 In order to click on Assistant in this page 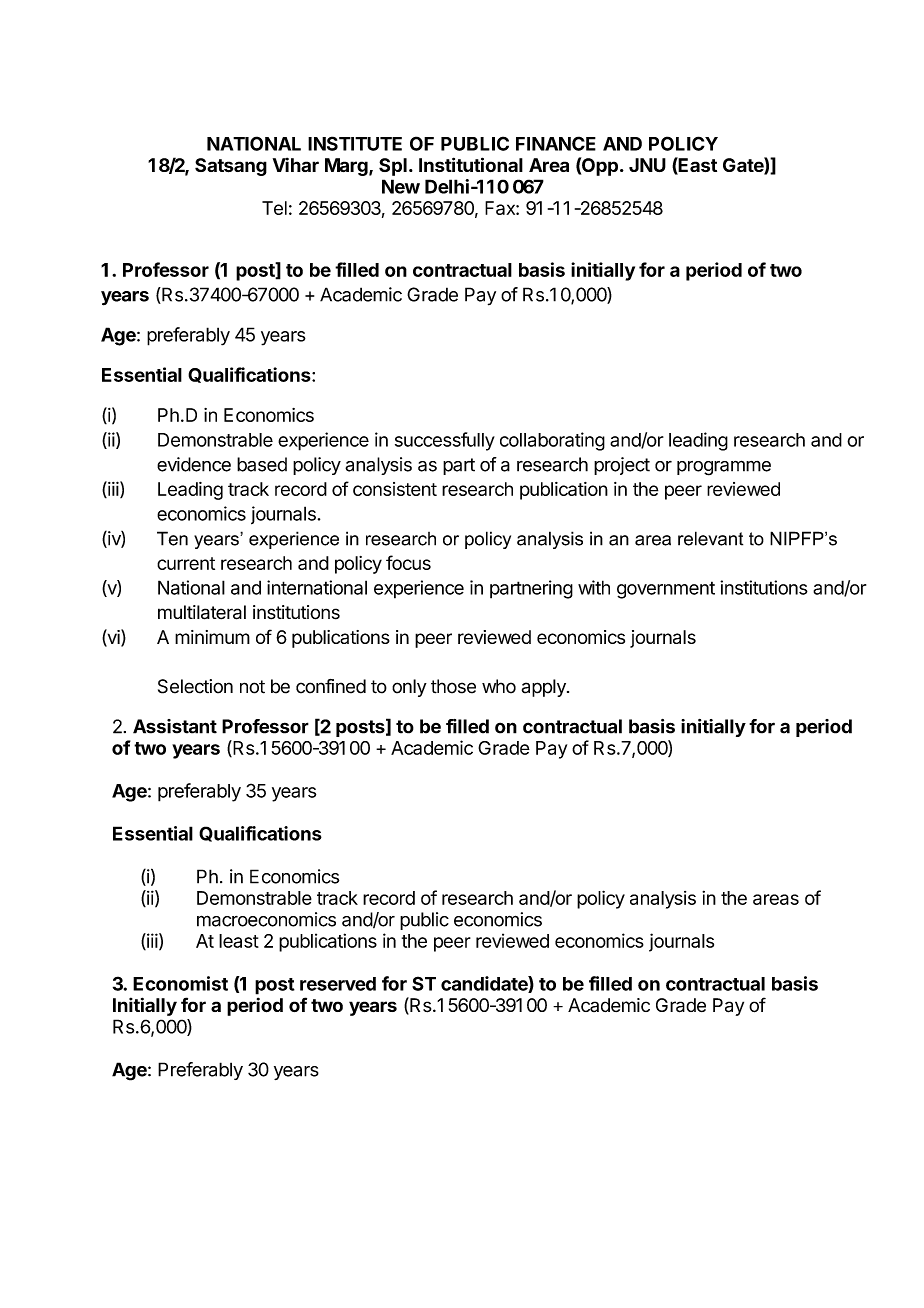, I will do `click(175, 726)`.
